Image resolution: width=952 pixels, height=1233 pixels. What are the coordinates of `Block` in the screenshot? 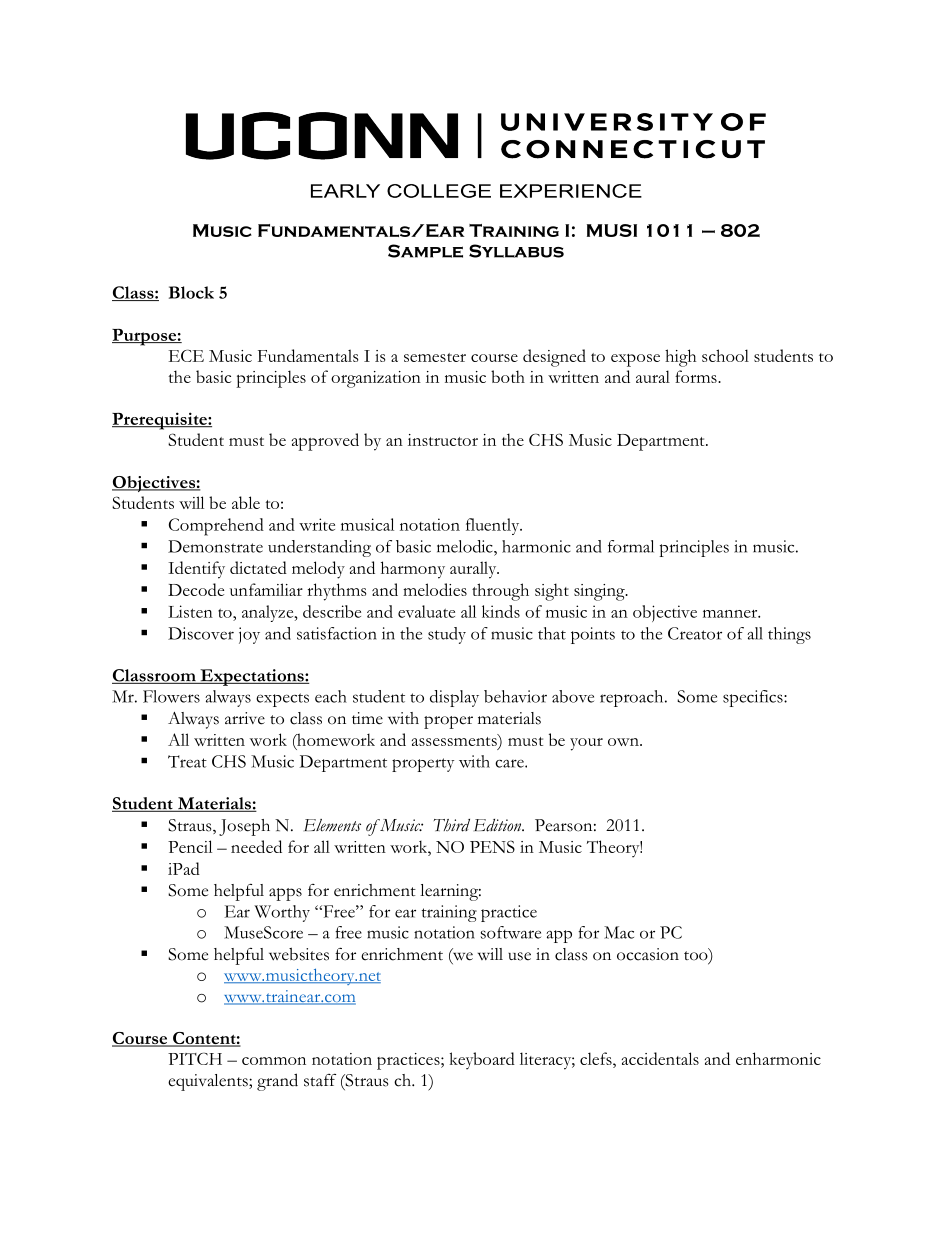 It's located at (191, 292).
